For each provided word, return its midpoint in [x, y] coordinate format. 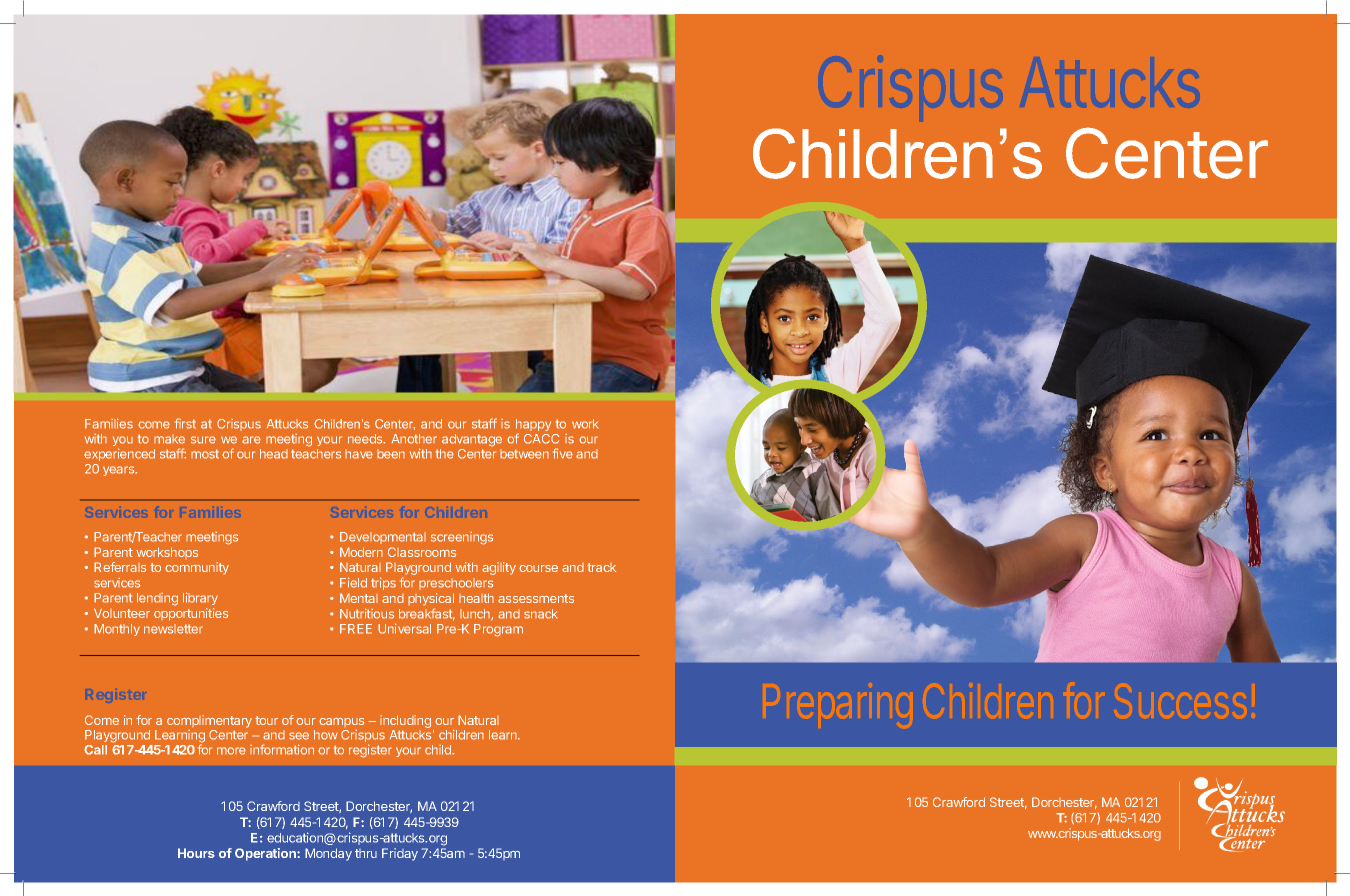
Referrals [120, 567]
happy [533, 426]
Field [353, 582]
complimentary [209, 721]
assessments [536, 598]
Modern [361, 552]
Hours [196, 853]
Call [95, 750]
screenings [462, 538]
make [169, 439]
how [326, 735]
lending [157, 599]
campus [341, 722]
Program [498, 630]
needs [366, 439]
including [405, 723]
